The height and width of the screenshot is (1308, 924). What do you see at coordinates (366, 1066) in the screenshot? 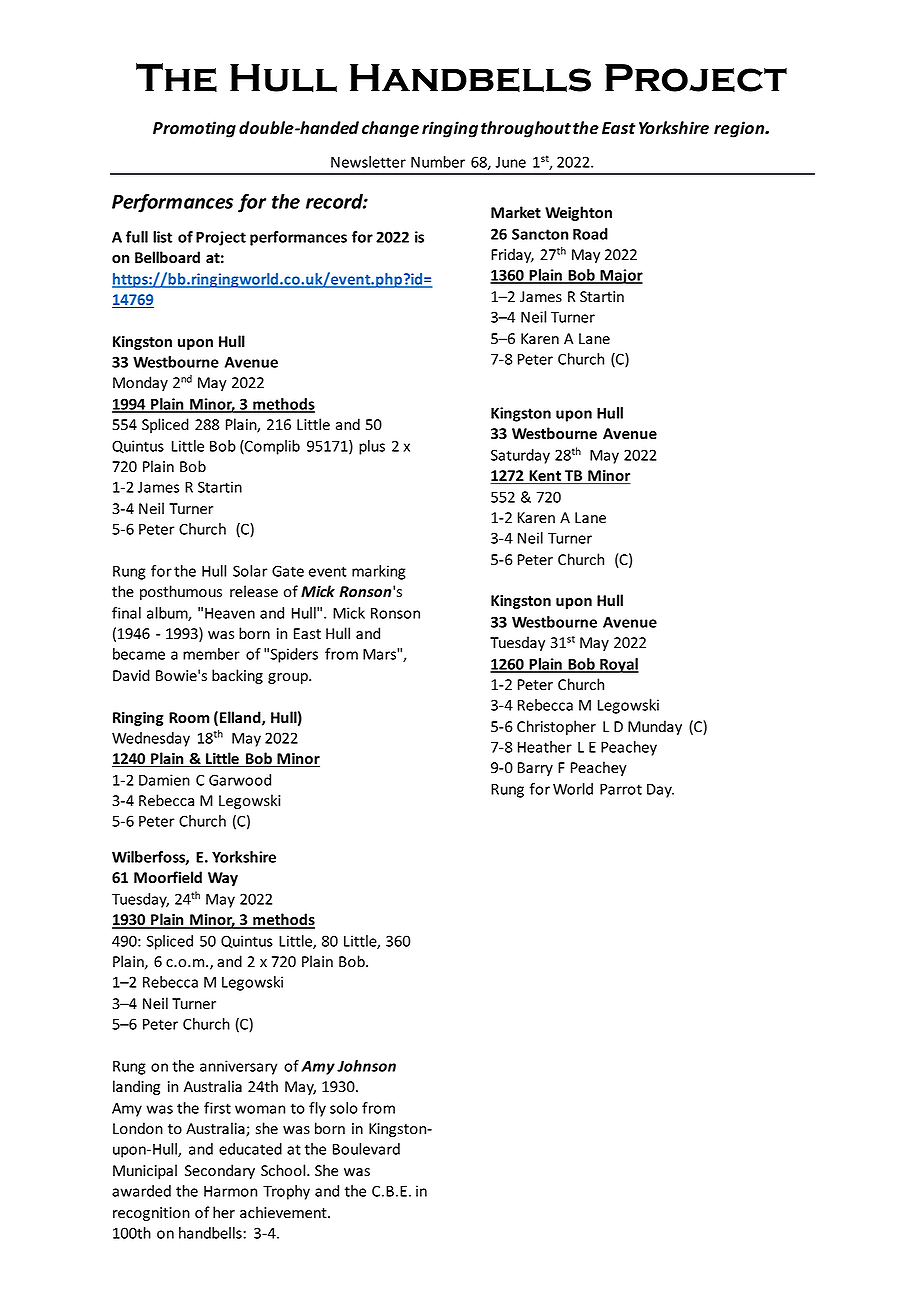
I see `Johnson` at bounding box center [366, 1066].
